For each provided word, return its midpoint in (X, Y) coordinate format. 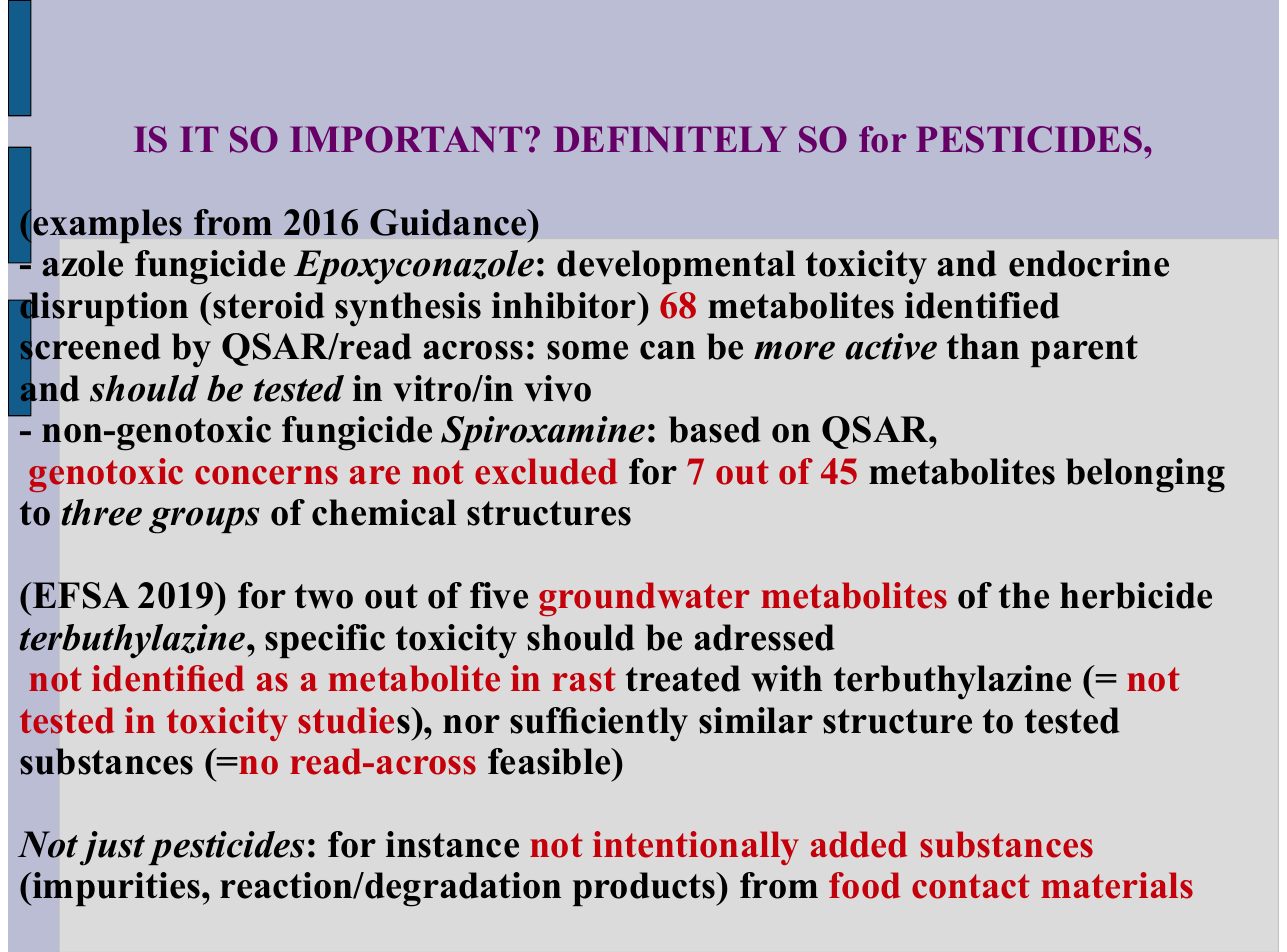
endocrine (1089, 263)
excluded (546, 471)
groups (204, 520)
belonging (1145, 475)
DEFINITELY (670, 139)
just (112, 848)
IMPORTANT (406, 139)
